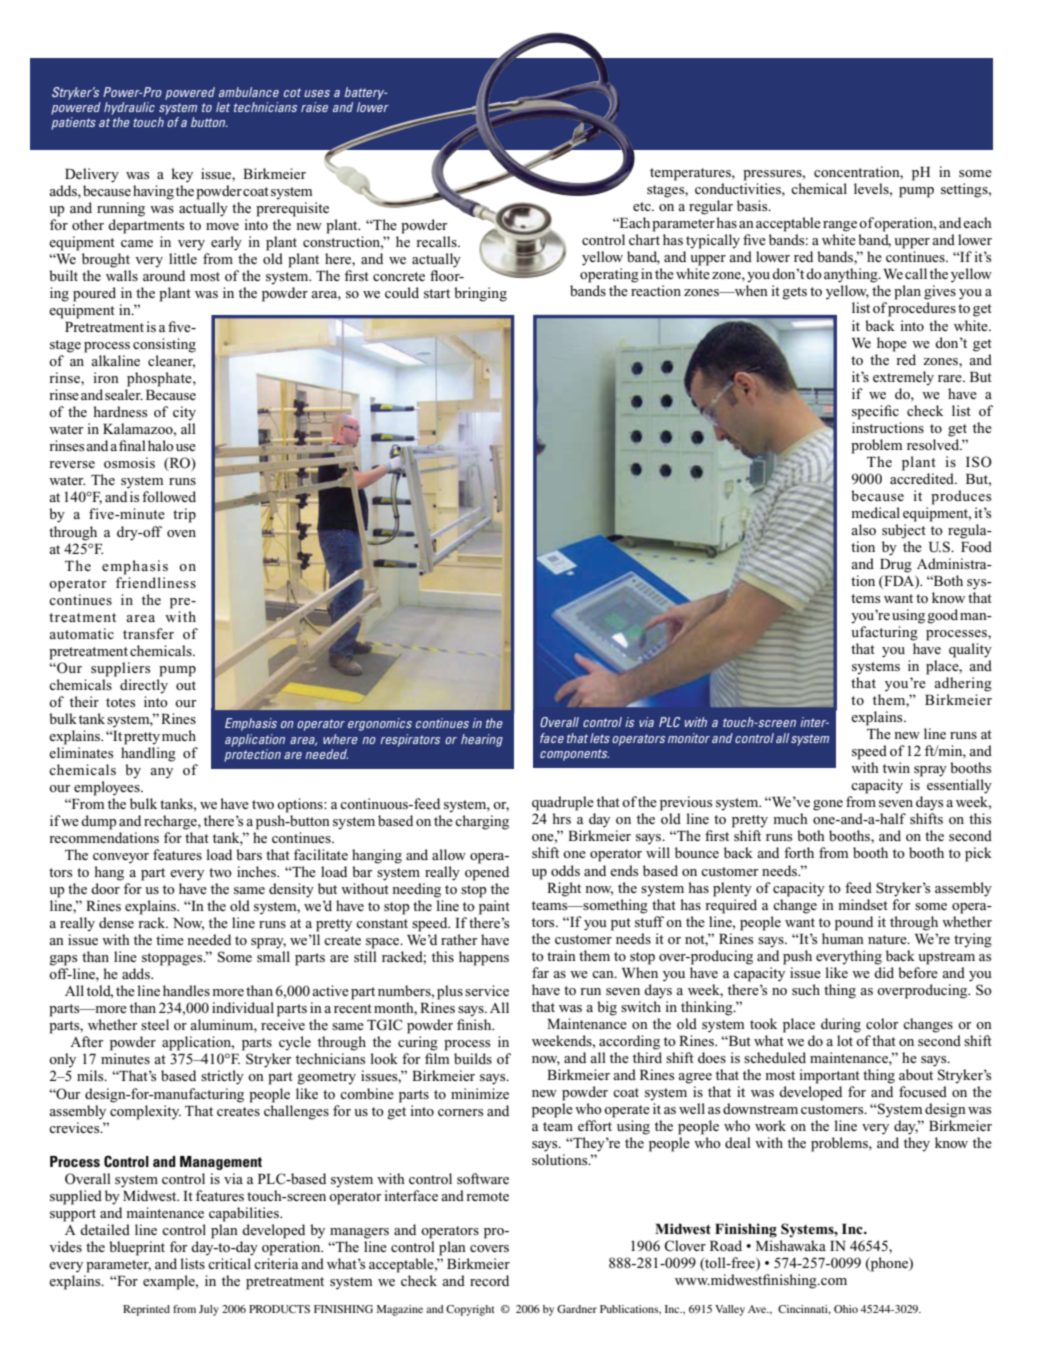 The image size is (1043, 1349). What do you see at coordinates (480, 294) in the screenshot?
I see `bringing` at bounding box center [480, 294].
